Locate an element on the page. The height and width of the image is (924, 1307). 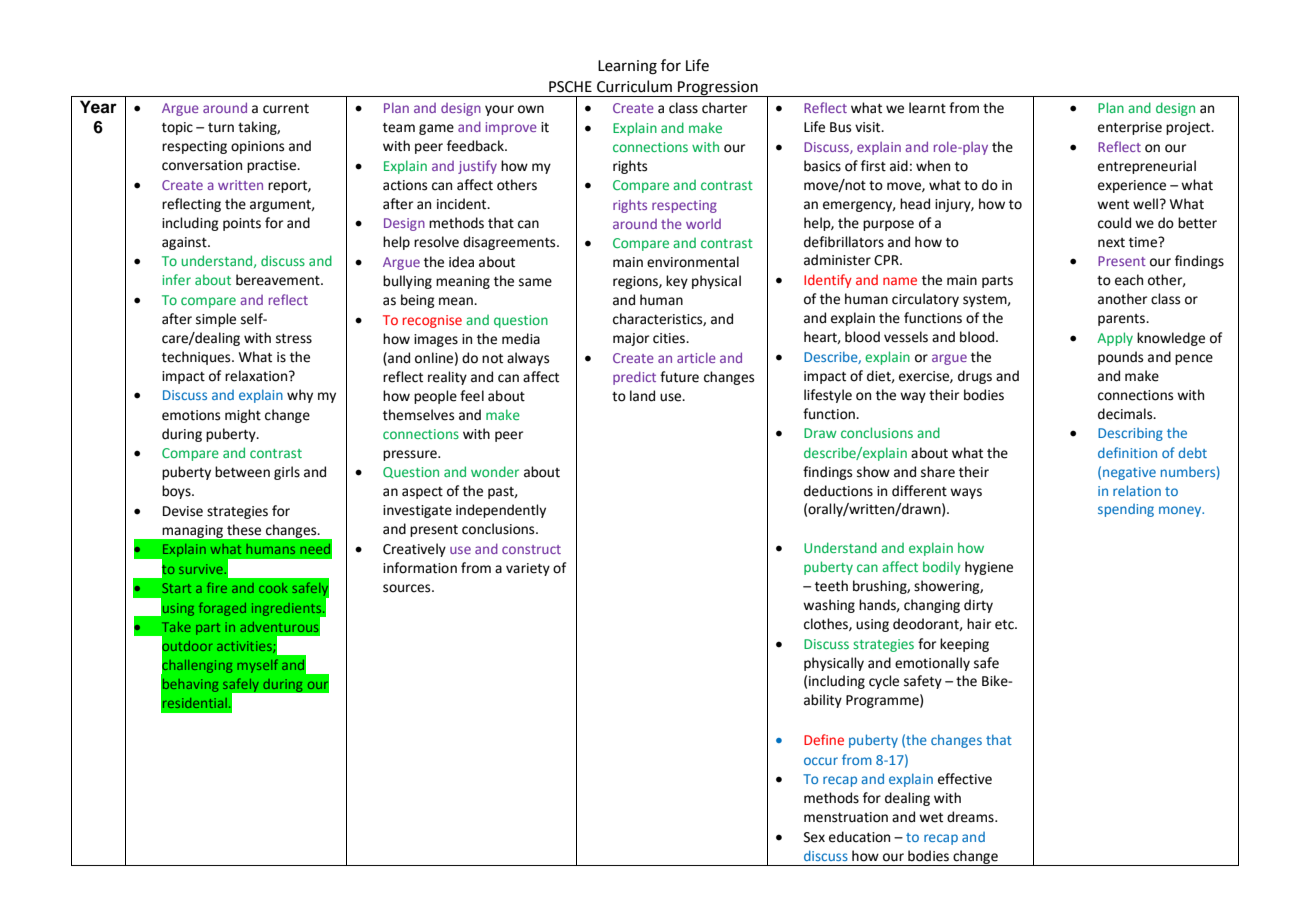
regions is located at coordinates (636, 282).
